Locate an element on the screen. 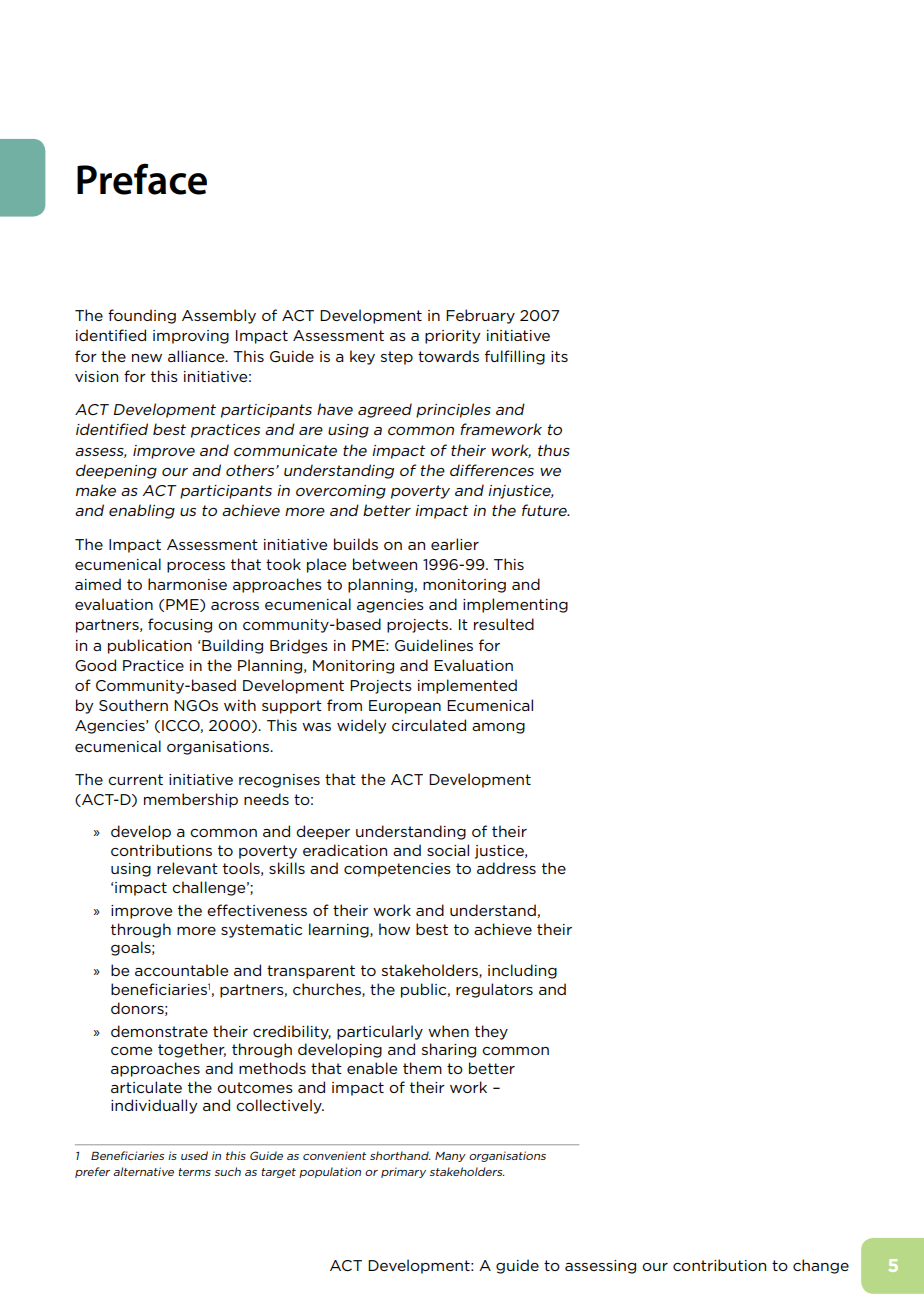 The image size is (924, 1308). earlier is located at coordinates (455, 544).
